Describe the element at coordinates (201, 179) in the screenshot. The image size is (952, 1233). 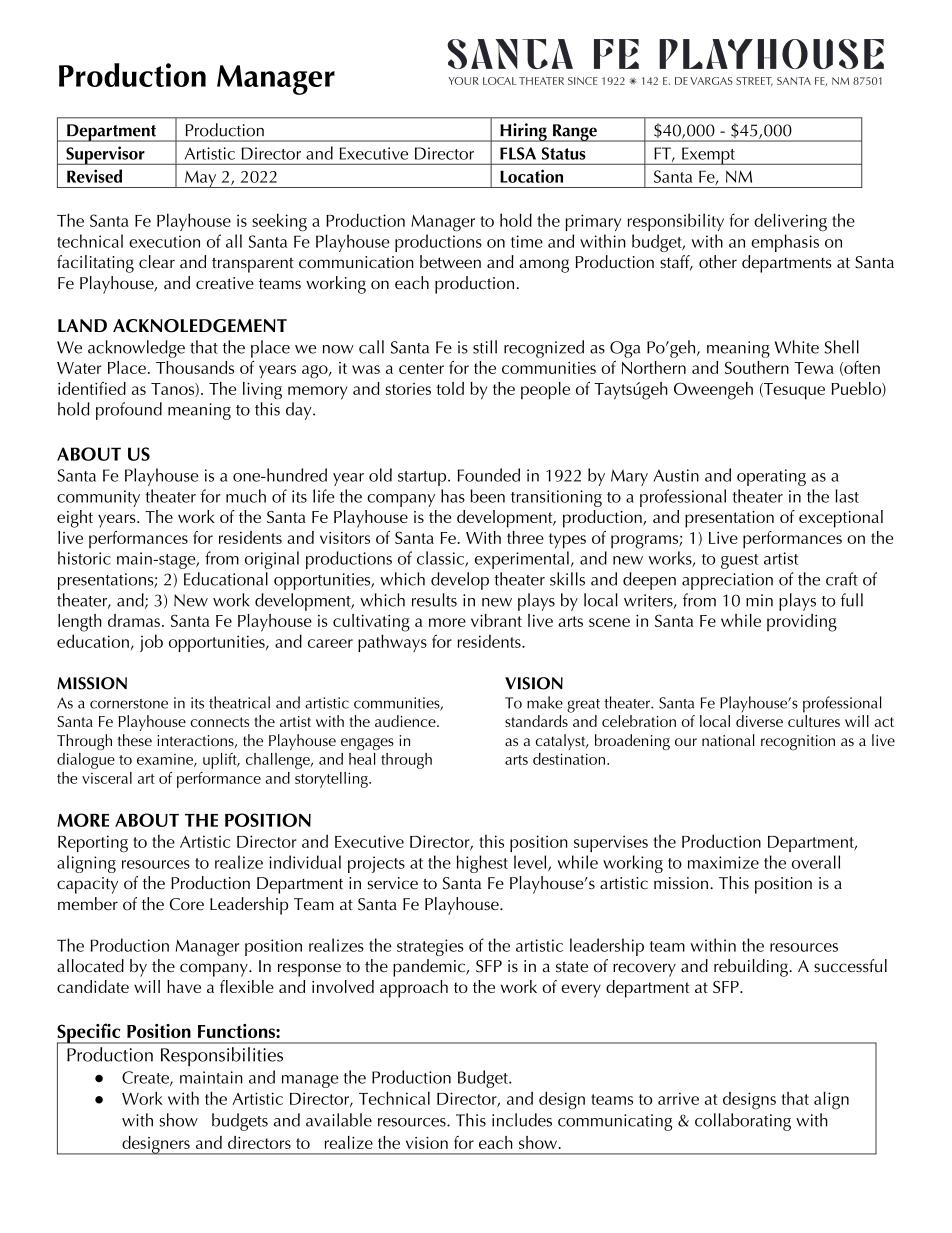
I see `May` at that location.
